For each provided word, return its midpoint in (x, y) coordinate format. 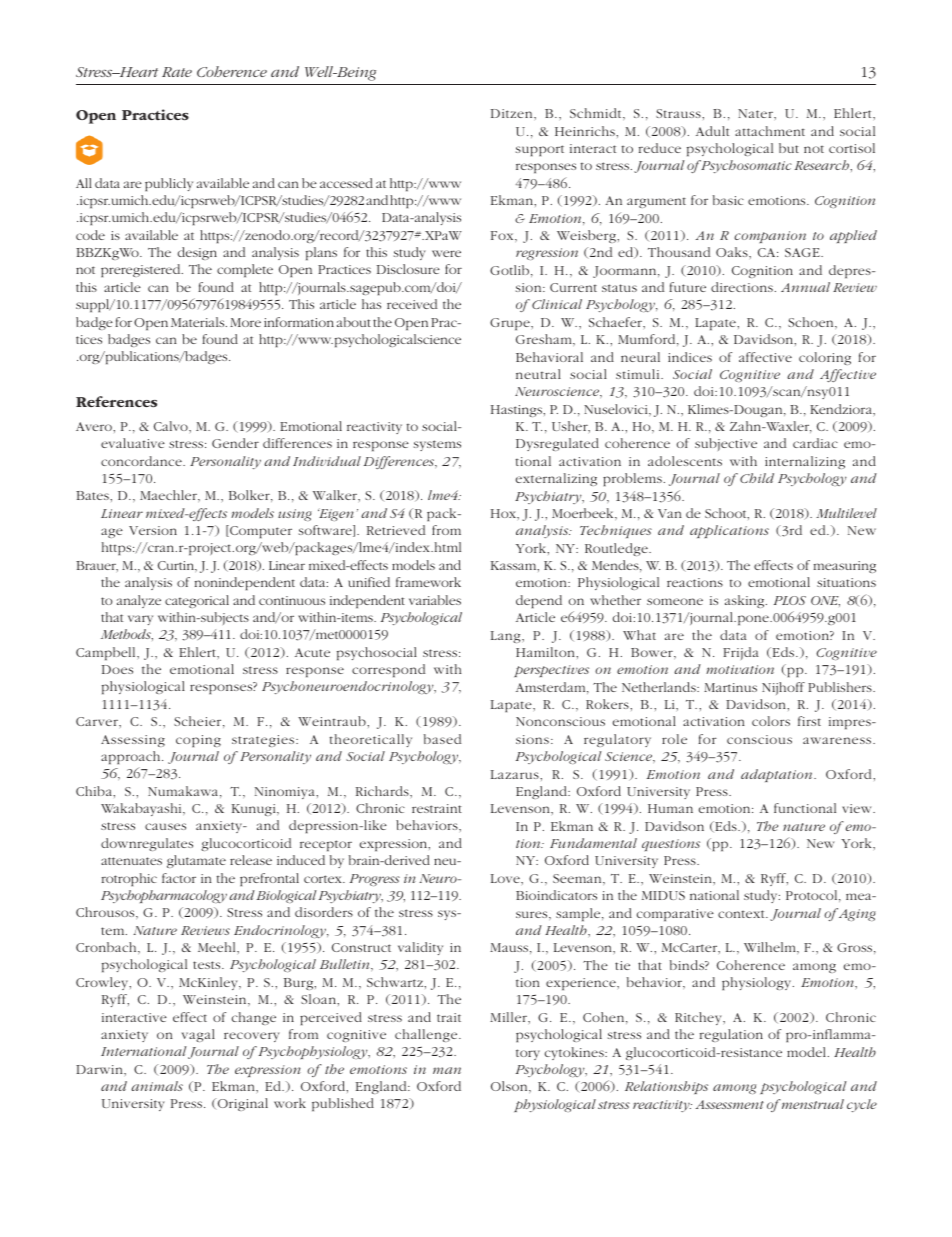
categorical (197, 601)
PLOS (790, 600)
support (540, 150)
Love (506, 878)
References (116, 401)
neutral (538, 374)
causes (165, 826)
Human (670, 808)
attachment (770, 131)
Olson (510, 1086)
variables (435, 600)
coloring (825, 358)
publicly (169, 184)
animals (157, 1086)
